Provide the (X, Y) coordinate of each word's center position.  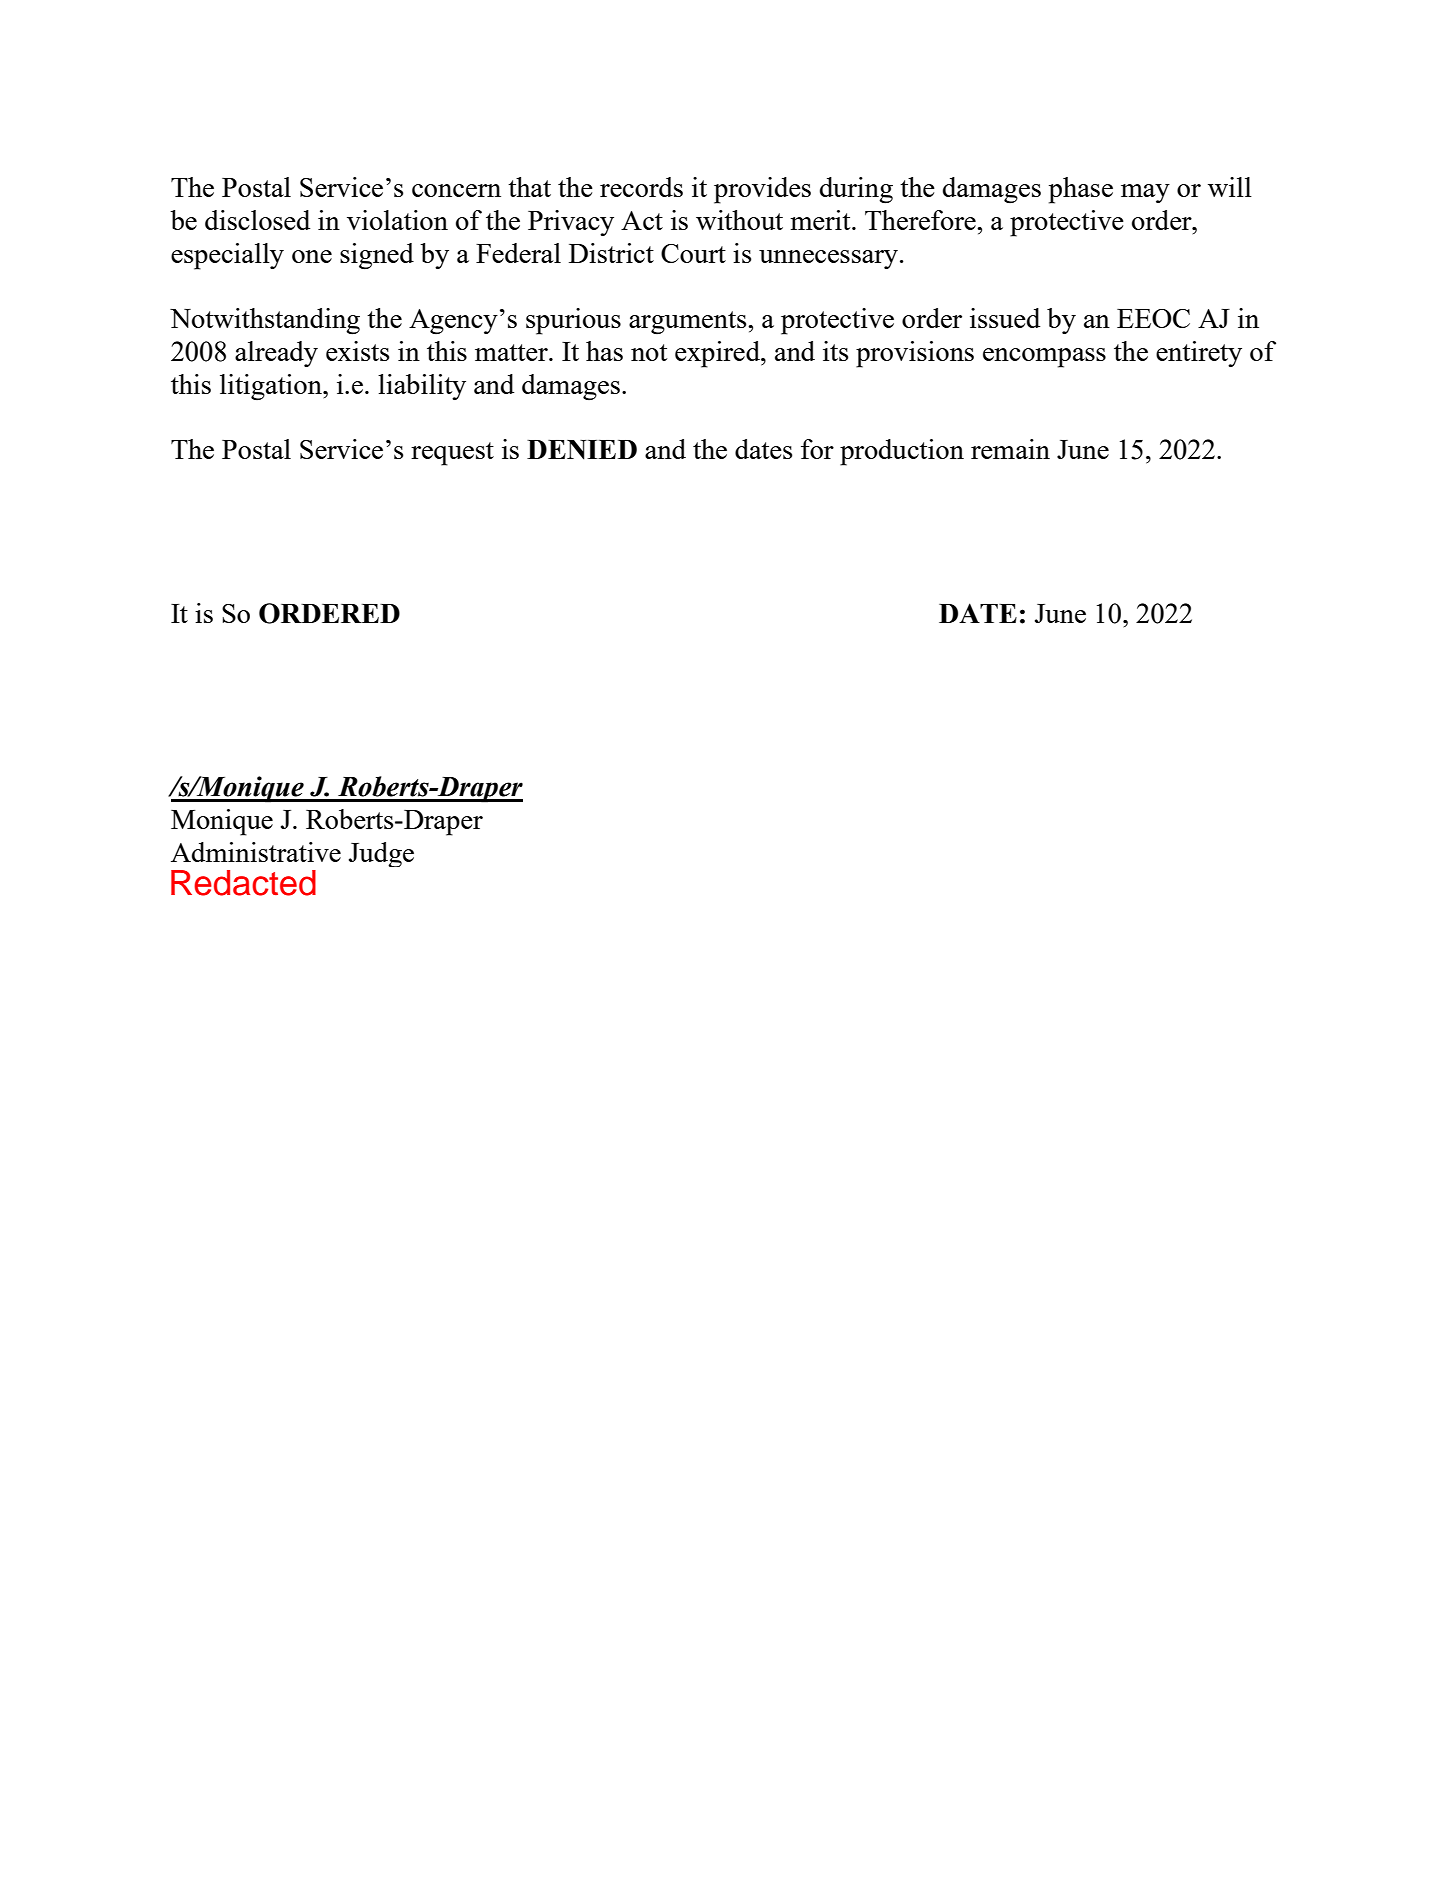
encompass (1044, 358)
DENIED (582, 450)
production (902, 452)
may (1145, 193)
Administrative (256, 852)
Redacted (243, 883)
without (739, 220)
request (452, 454)
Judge (381, 854)
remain (1010, 449)
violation (397, 220)
